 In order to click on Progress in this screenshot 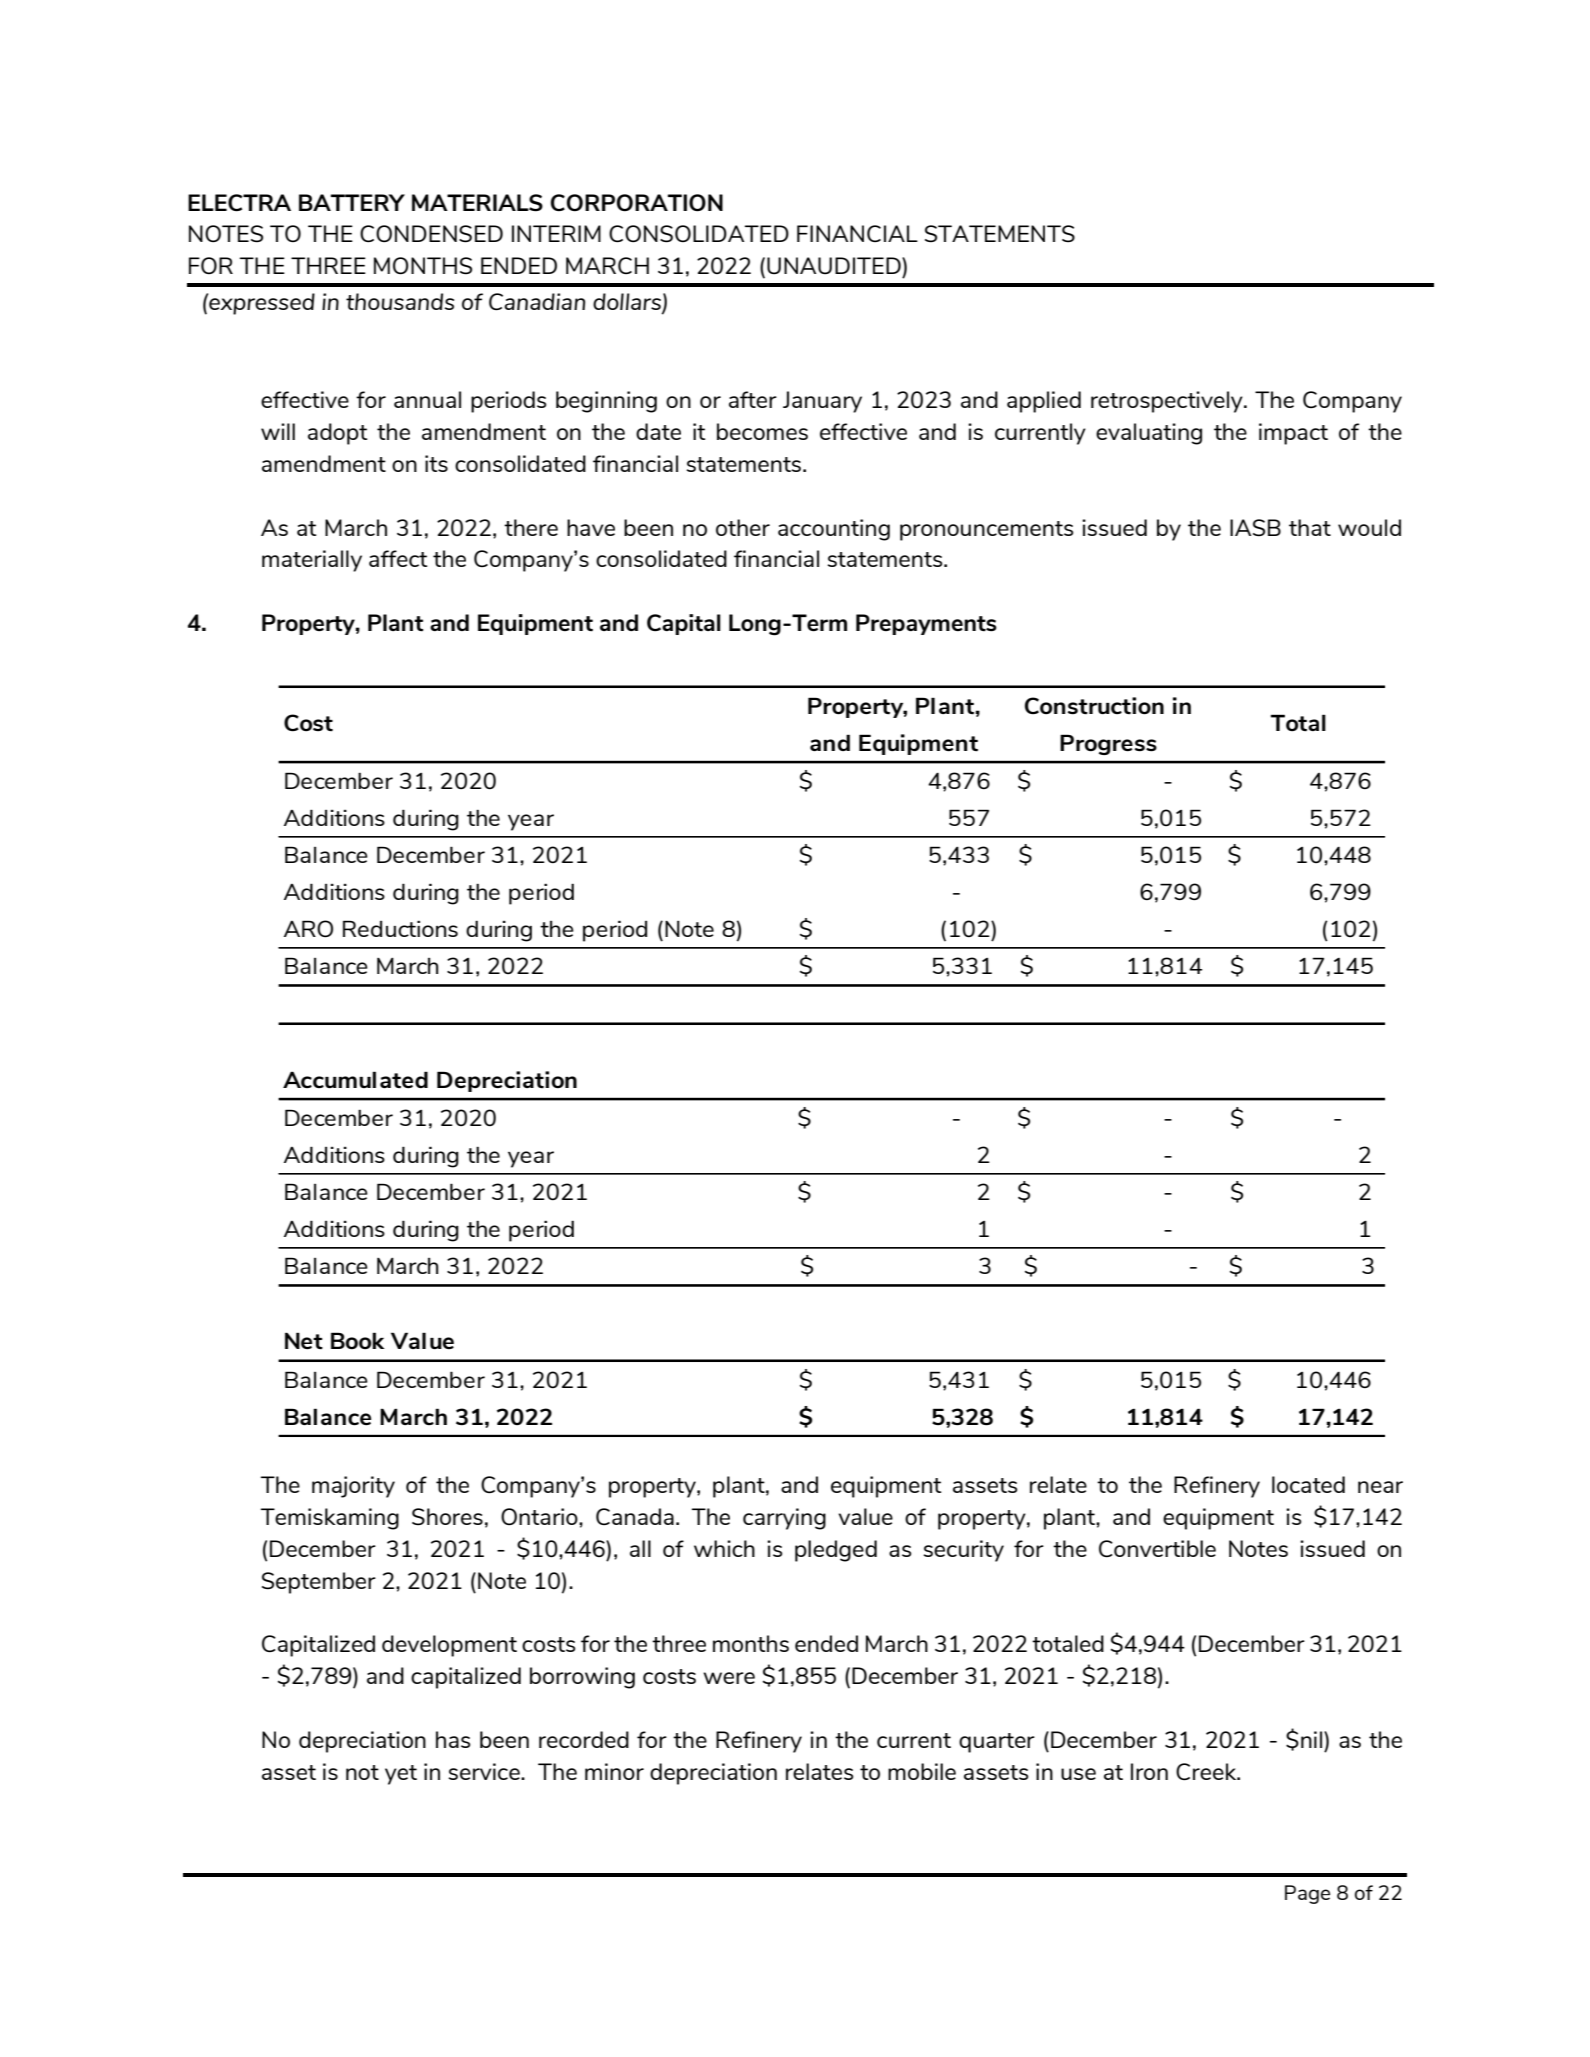, I will do `click(1108, 744)`.
